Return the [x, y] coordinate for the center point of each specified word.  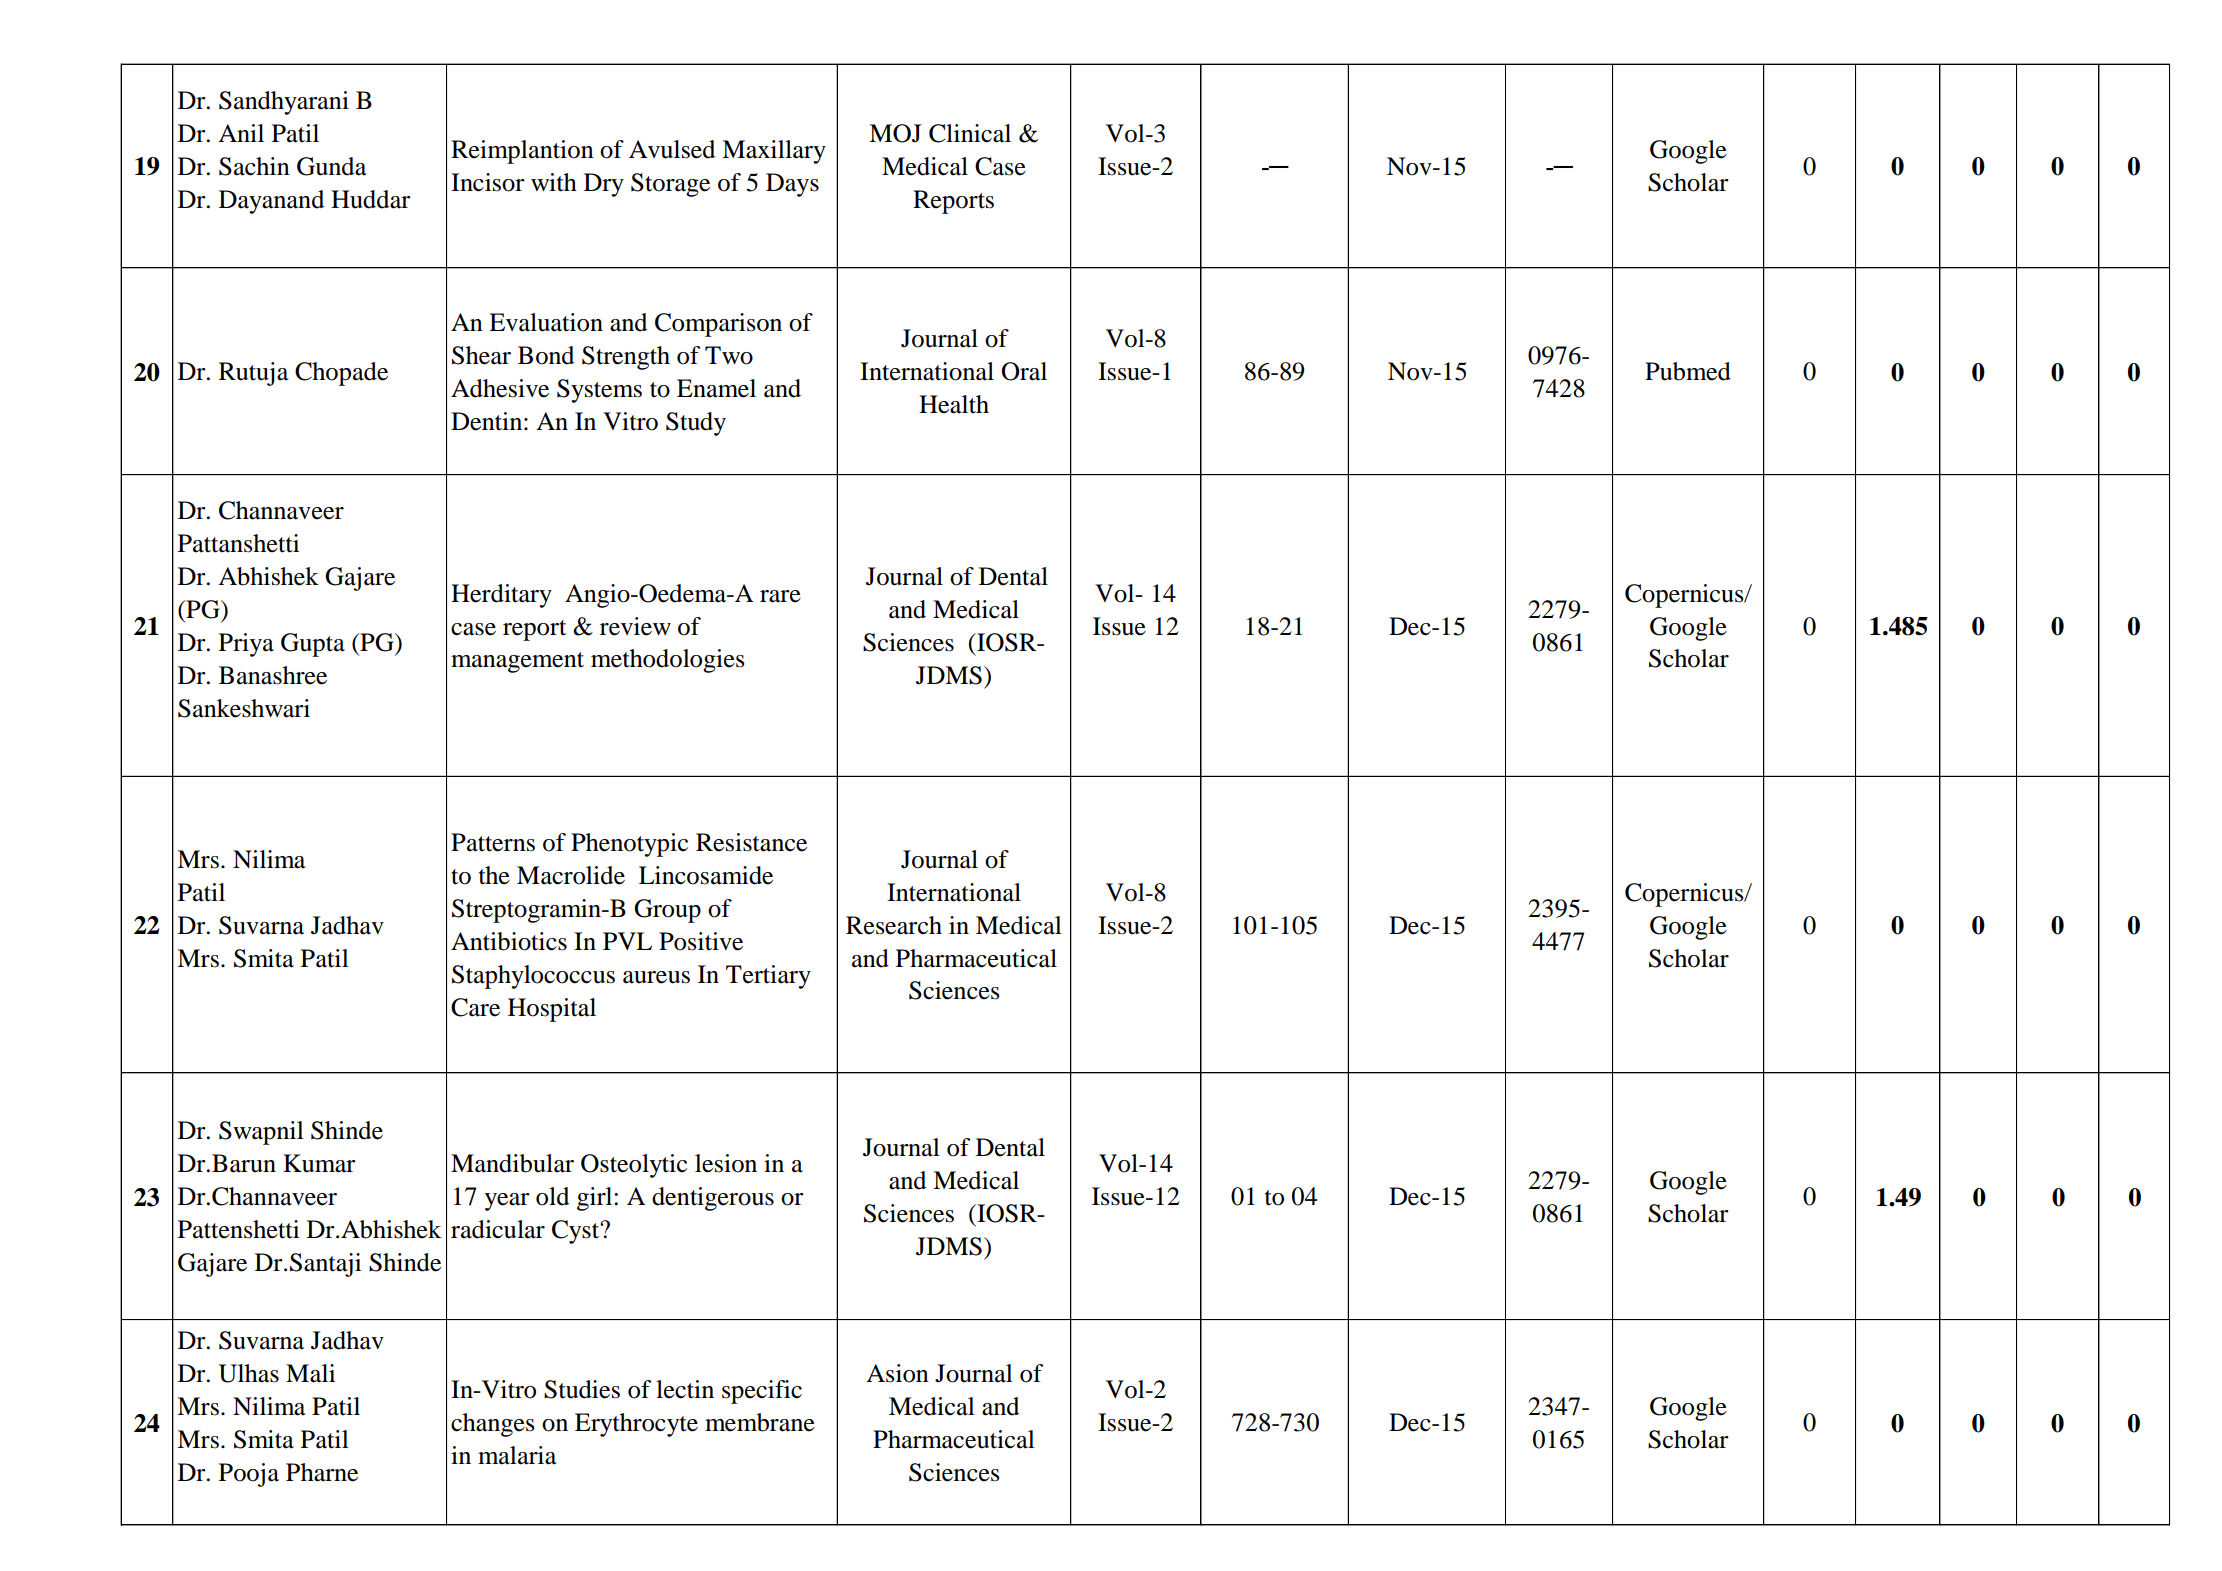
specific [762, 1392]
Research [894, 925]
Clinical [970, 133]
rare [780, 596]
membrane [760, 1422]
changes [493, 1425]
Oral [1024, 371]
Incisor [488, 182]
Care [475, 1007]
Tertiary [768, 977]
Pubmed [1688, 371]
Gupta [313, 645]
